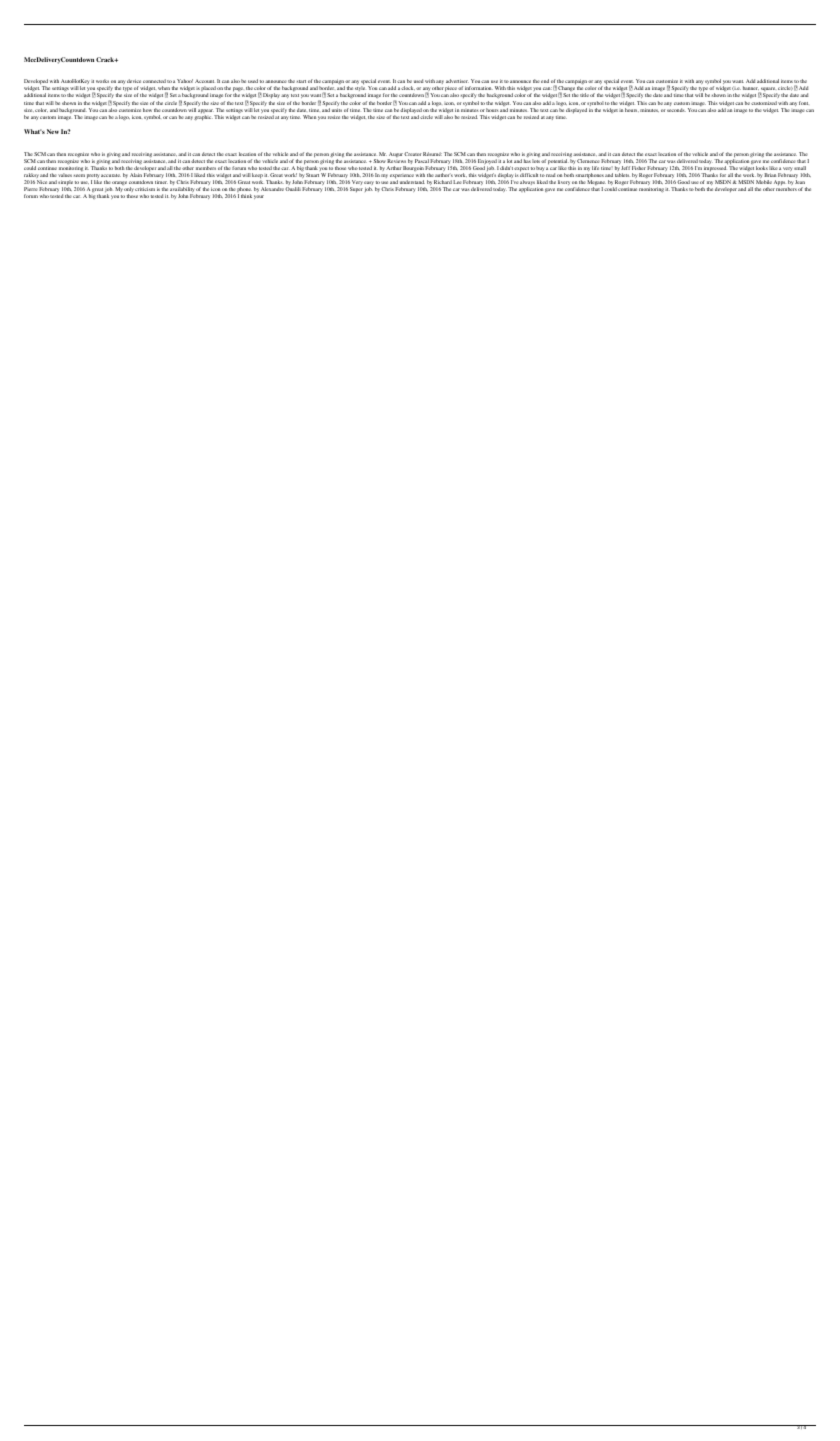 Image resolution: width=840 pixels, height=1441 pixels. What do you see at coordinates (545, 81) in the screenshot?
I see `end` at bounding box center [545, 81].
